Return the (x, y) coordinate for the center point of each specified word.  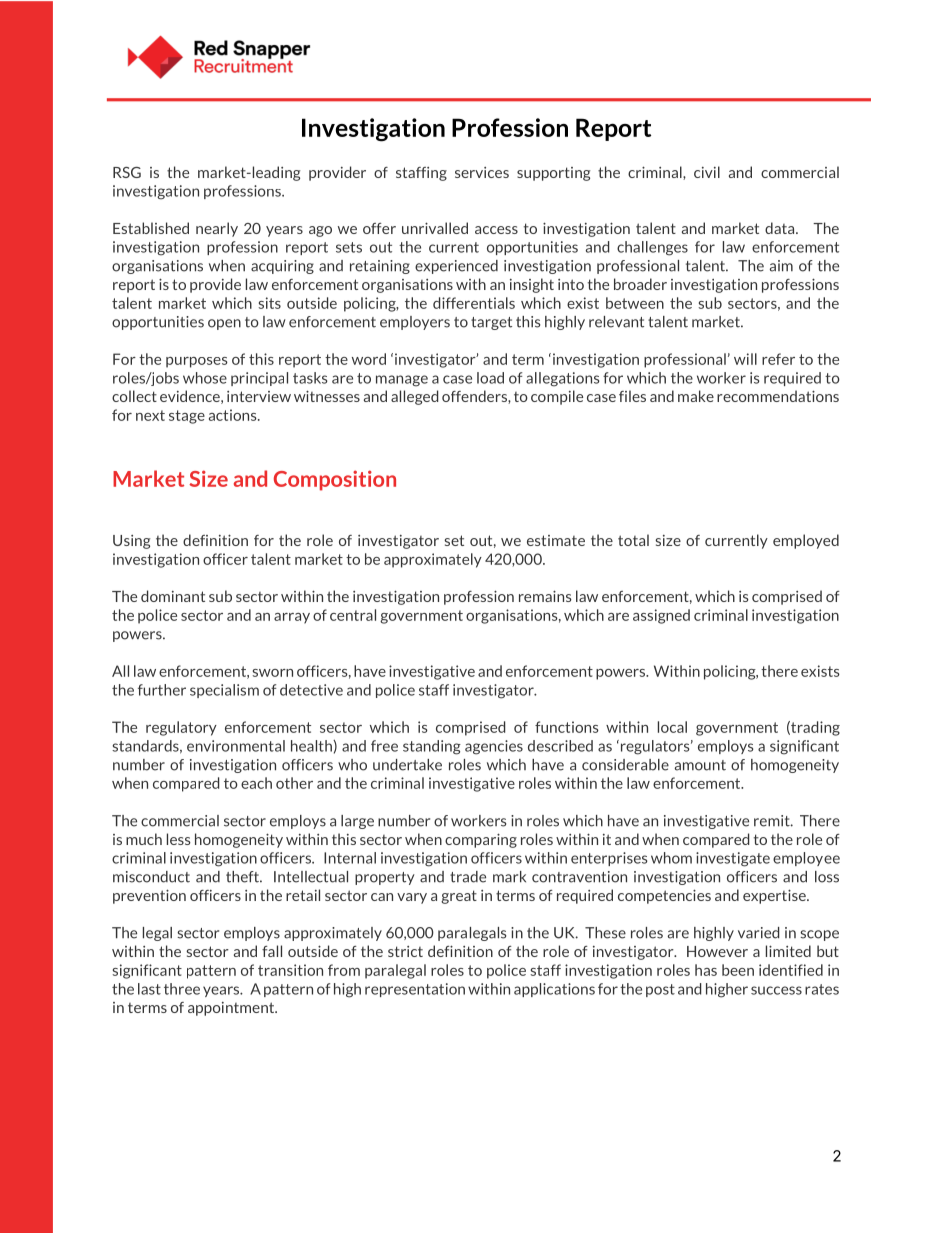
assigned (661, 616)
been (738, 970)
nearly (217, 229)
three (182, 989)
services (482, 172)
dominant (173, 596)
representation (415, 990)
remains (545, 596)
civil (707, 172)
